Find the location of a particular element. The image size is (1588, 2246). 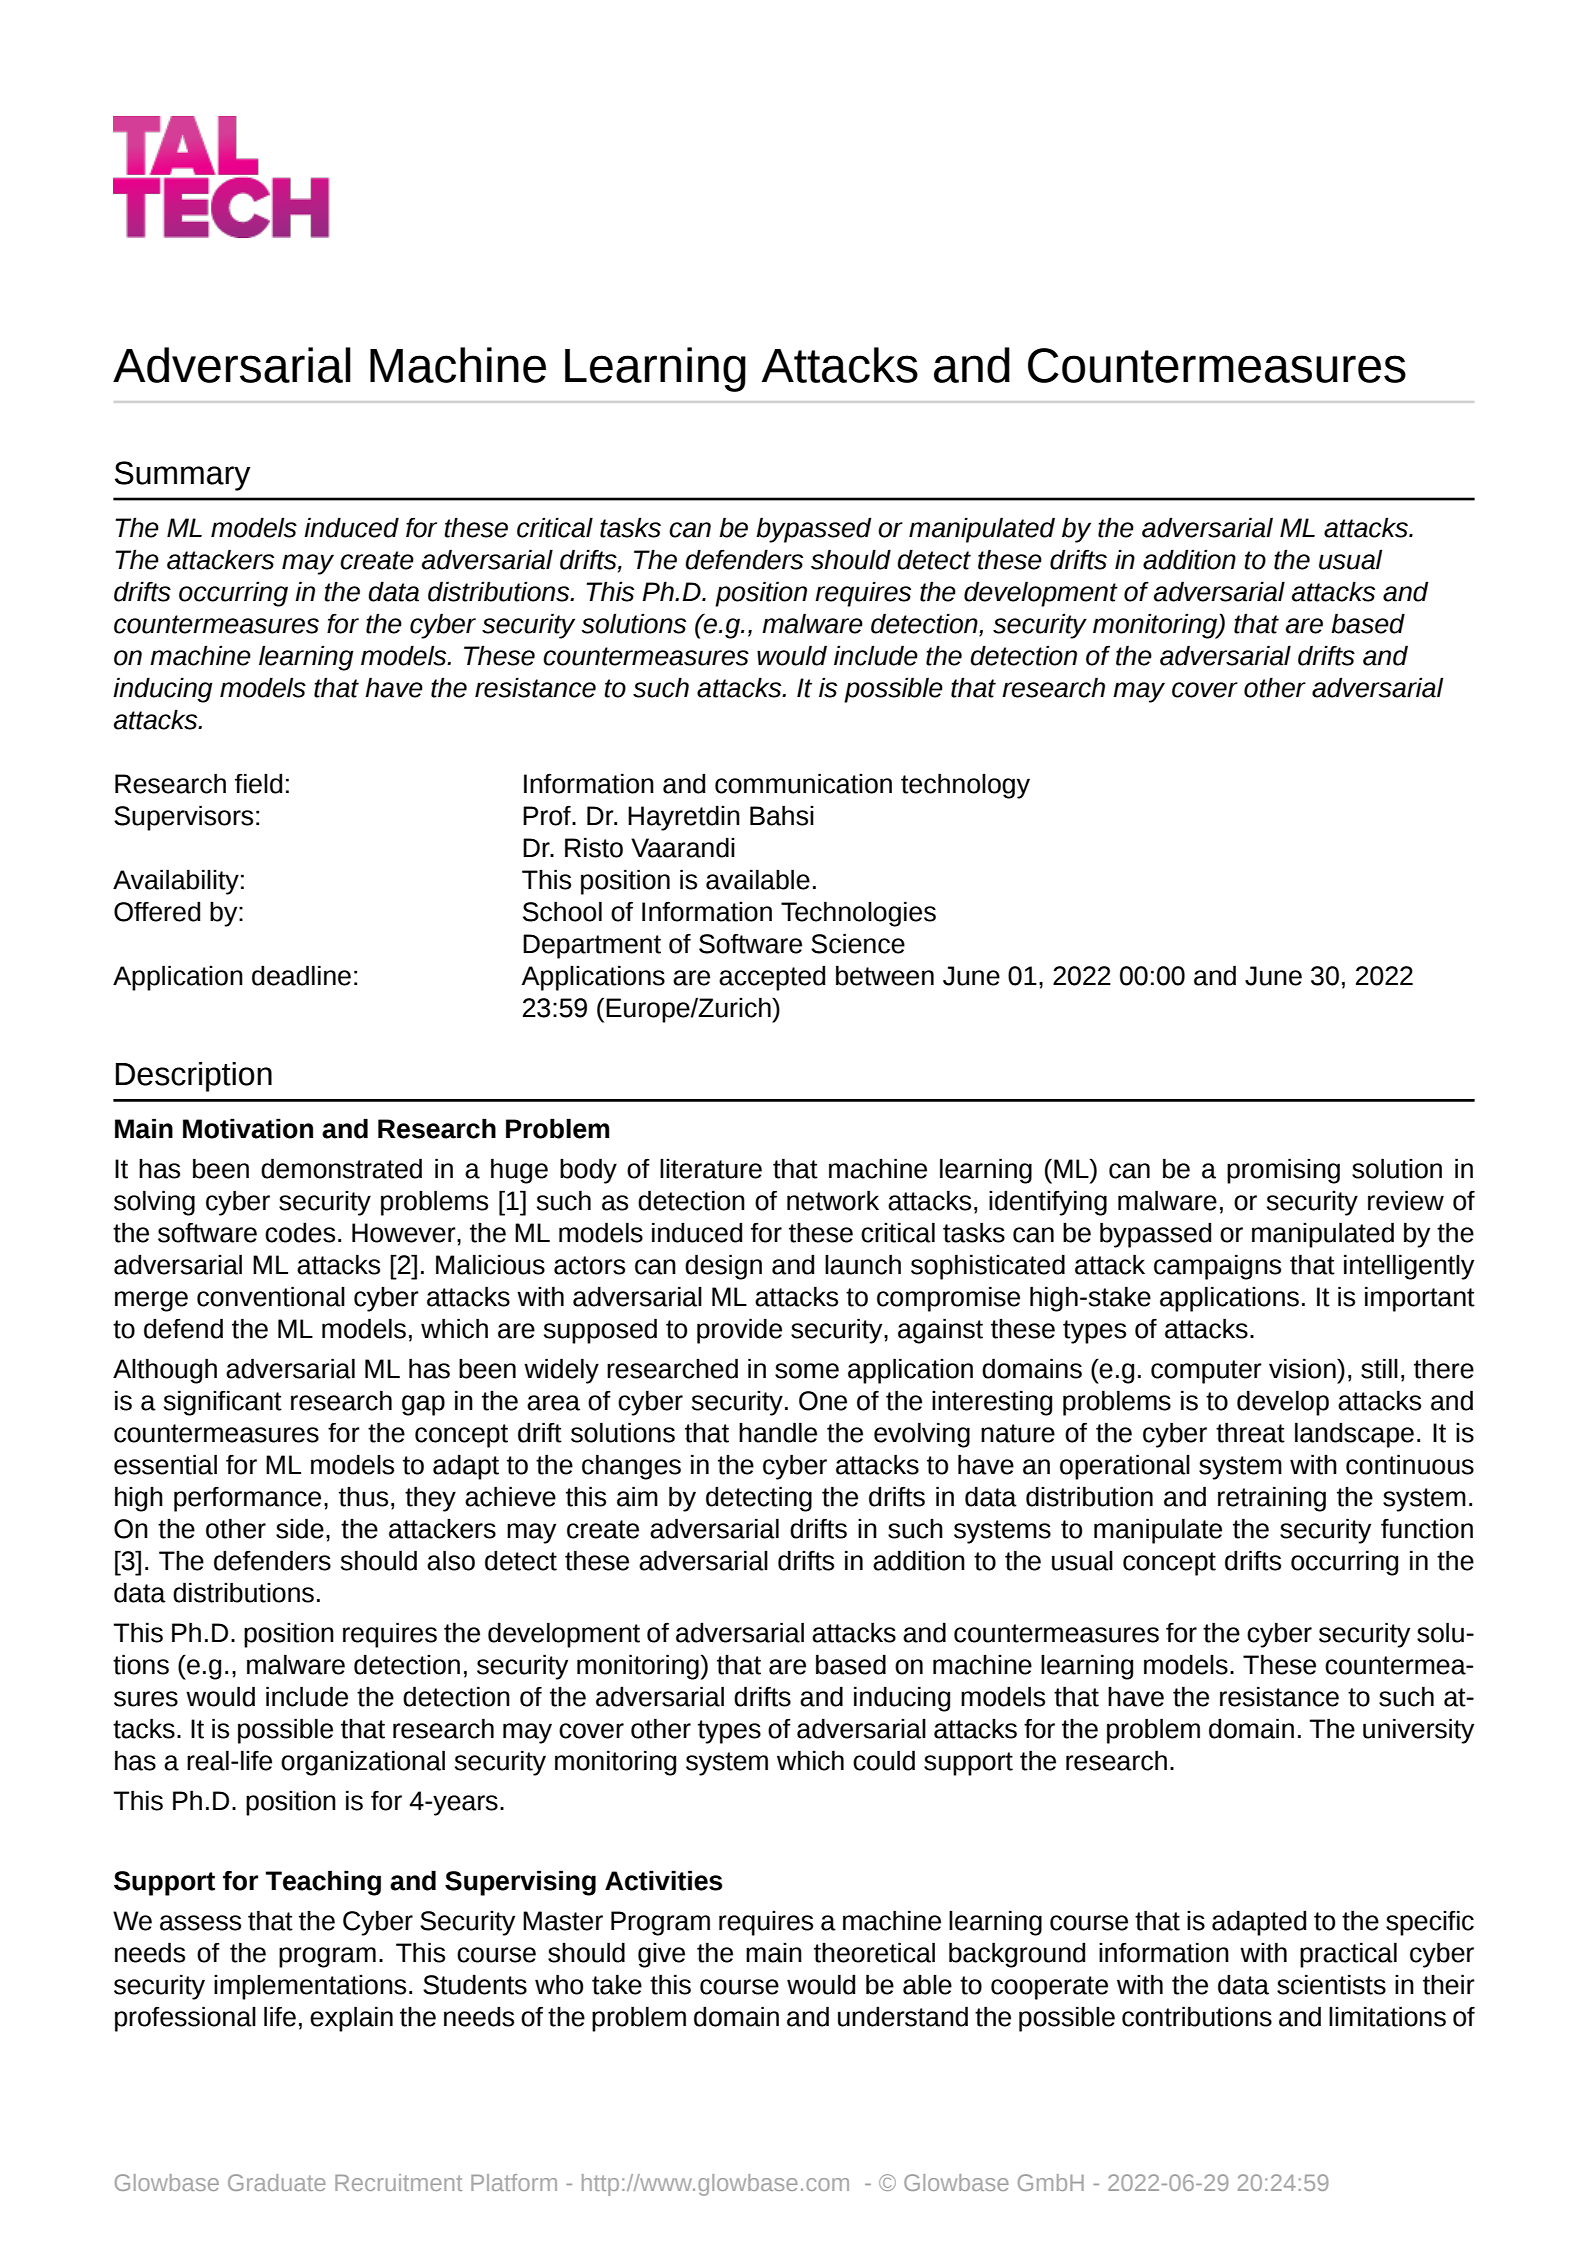

Summary is located at coordinates (183, 476).
